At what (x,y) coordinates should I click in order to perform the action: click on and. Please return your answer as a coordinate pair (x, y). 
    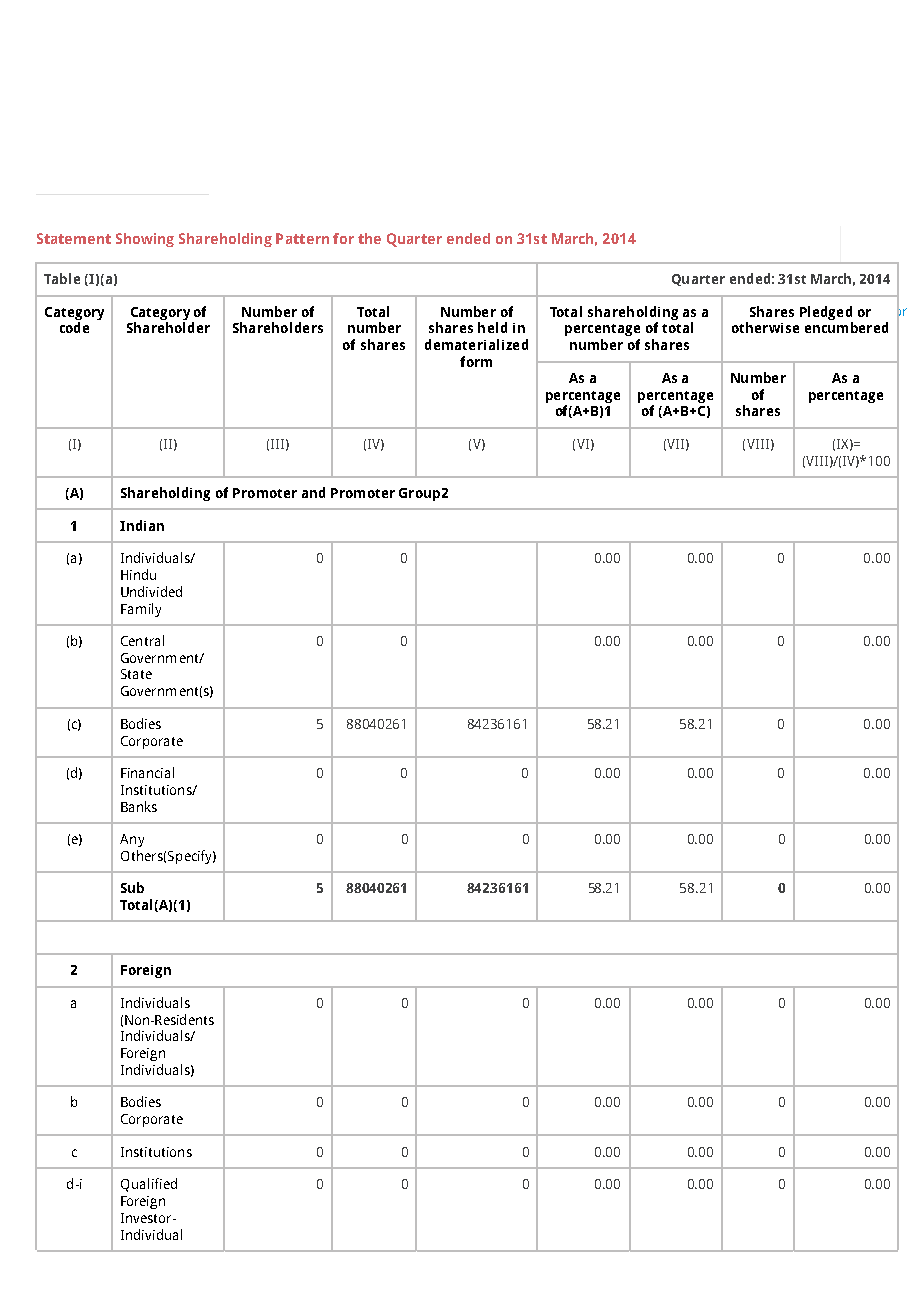
    Looking at the image, I should click on (313, 492).
